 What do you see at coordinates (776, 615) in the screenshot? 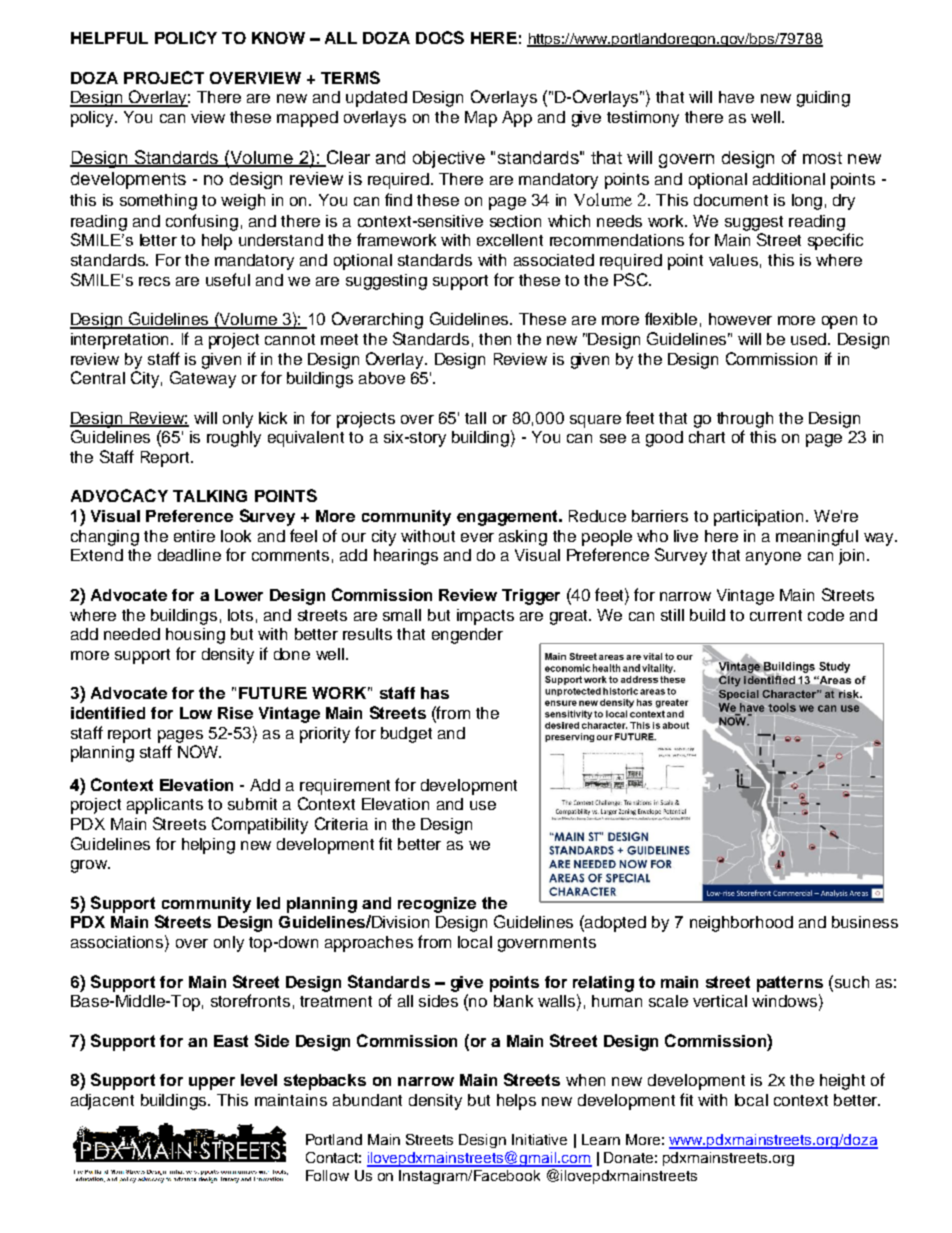
I see `current` at bounding box center [776, 615].
